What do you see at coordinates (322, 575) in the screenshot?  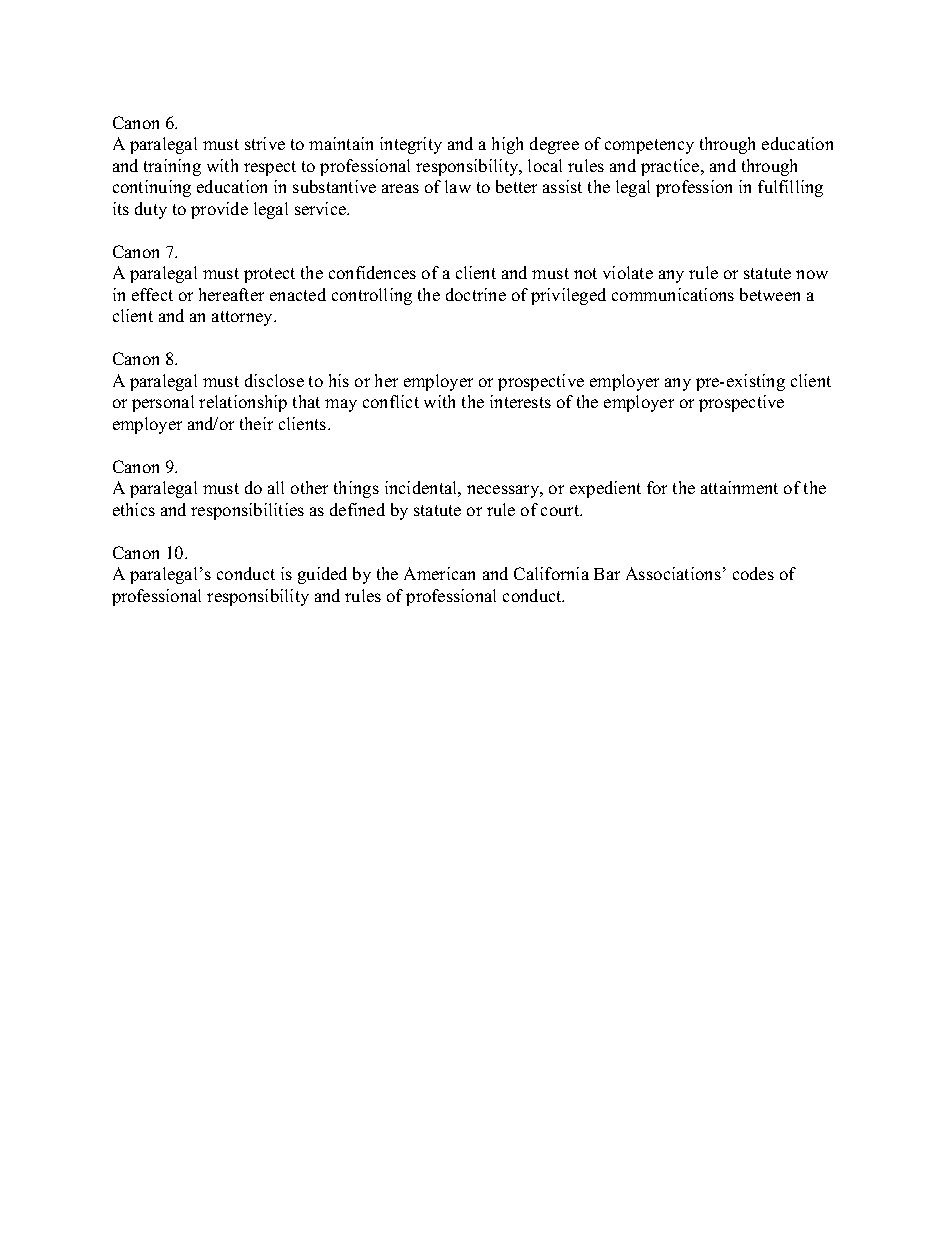 I see `guided` at bounding box center [322, 575].
